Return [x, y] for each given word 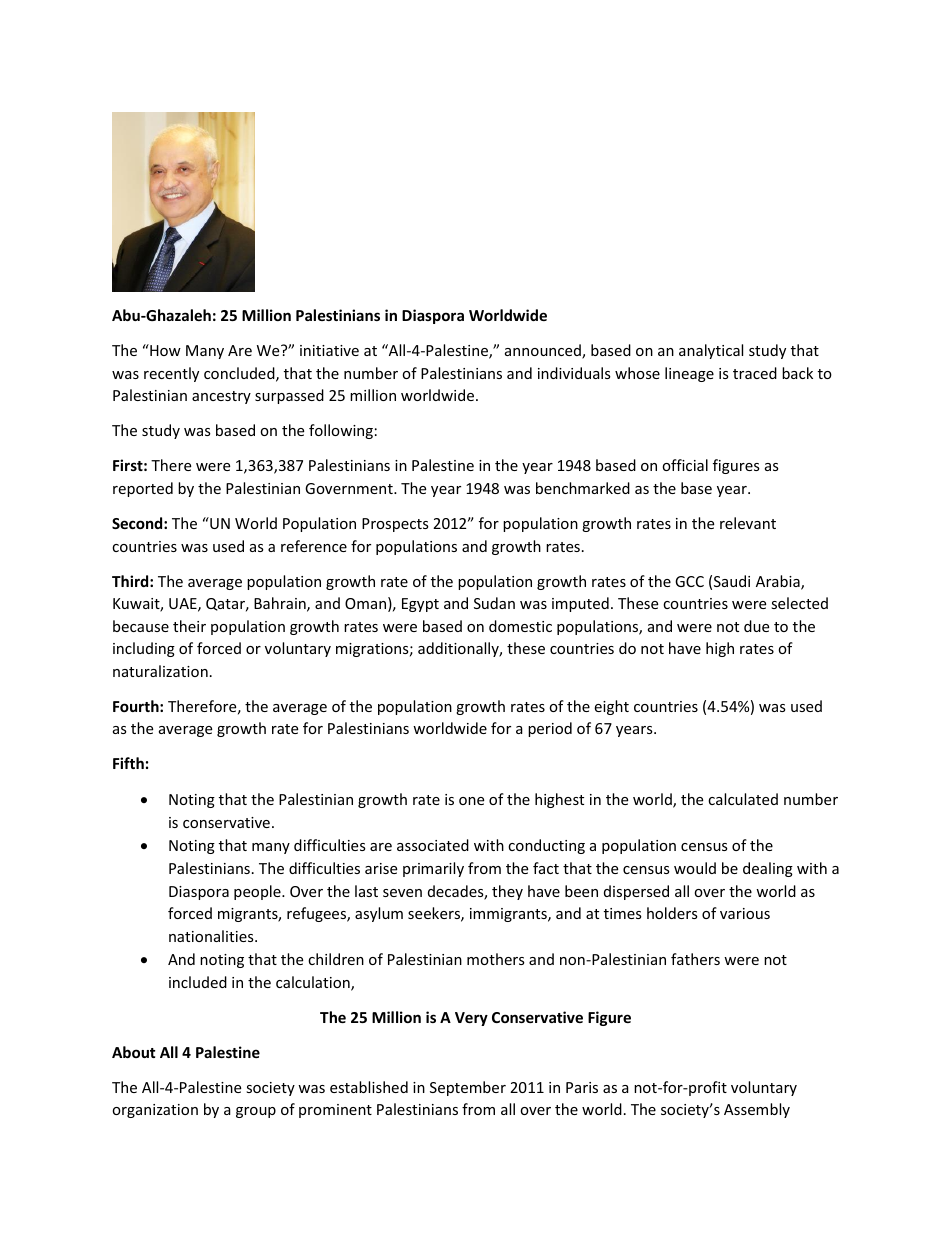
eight [611, 707]
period [550, 729]
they [507, 892]
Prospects [395, 525]
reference [314, 546]
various [745, 913]
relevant [748, 523]
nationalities [212, 936]
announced [544, 351]
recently [171, 374]
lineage [689, 374]
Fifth [128, 763]
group [256, 1112]
